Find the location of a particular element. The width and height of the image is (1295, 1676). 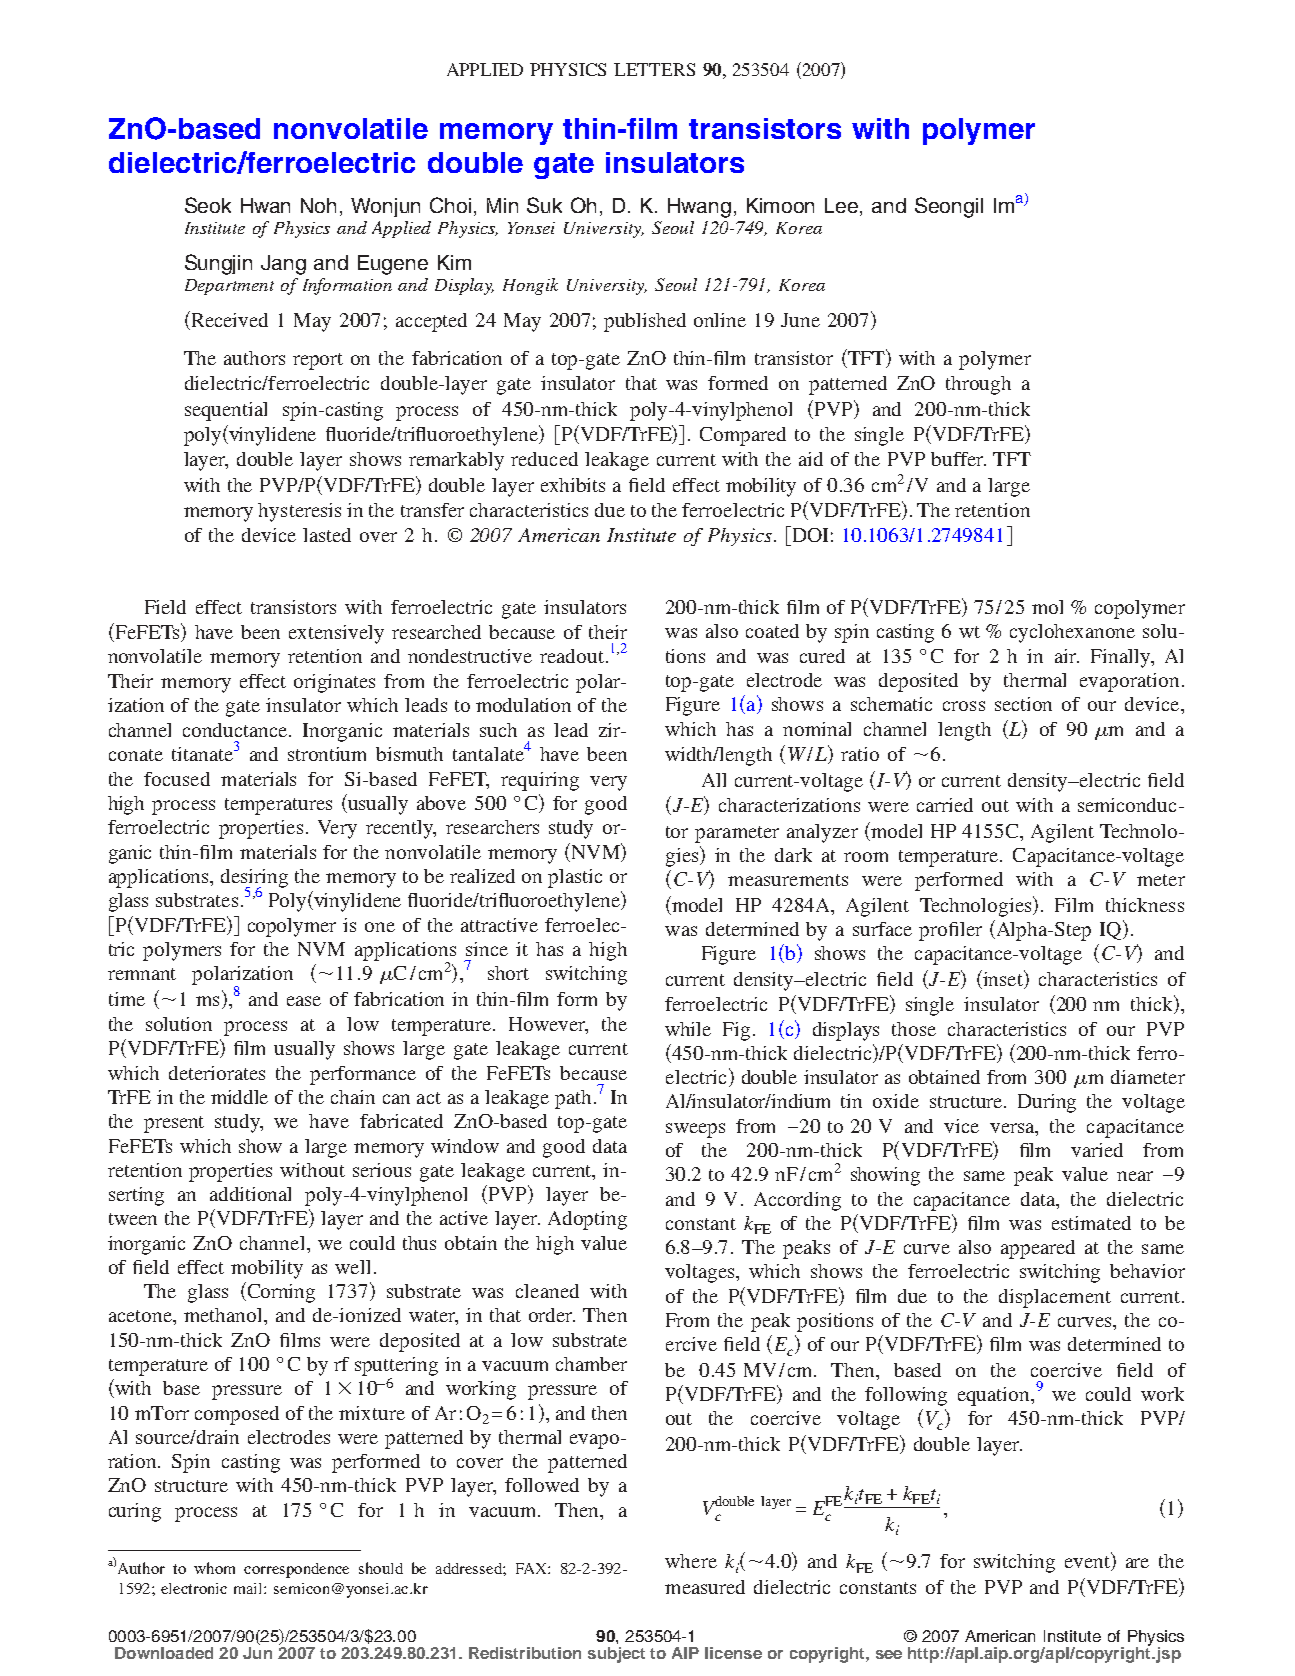

subject is located at coordinates (616, 1655).
